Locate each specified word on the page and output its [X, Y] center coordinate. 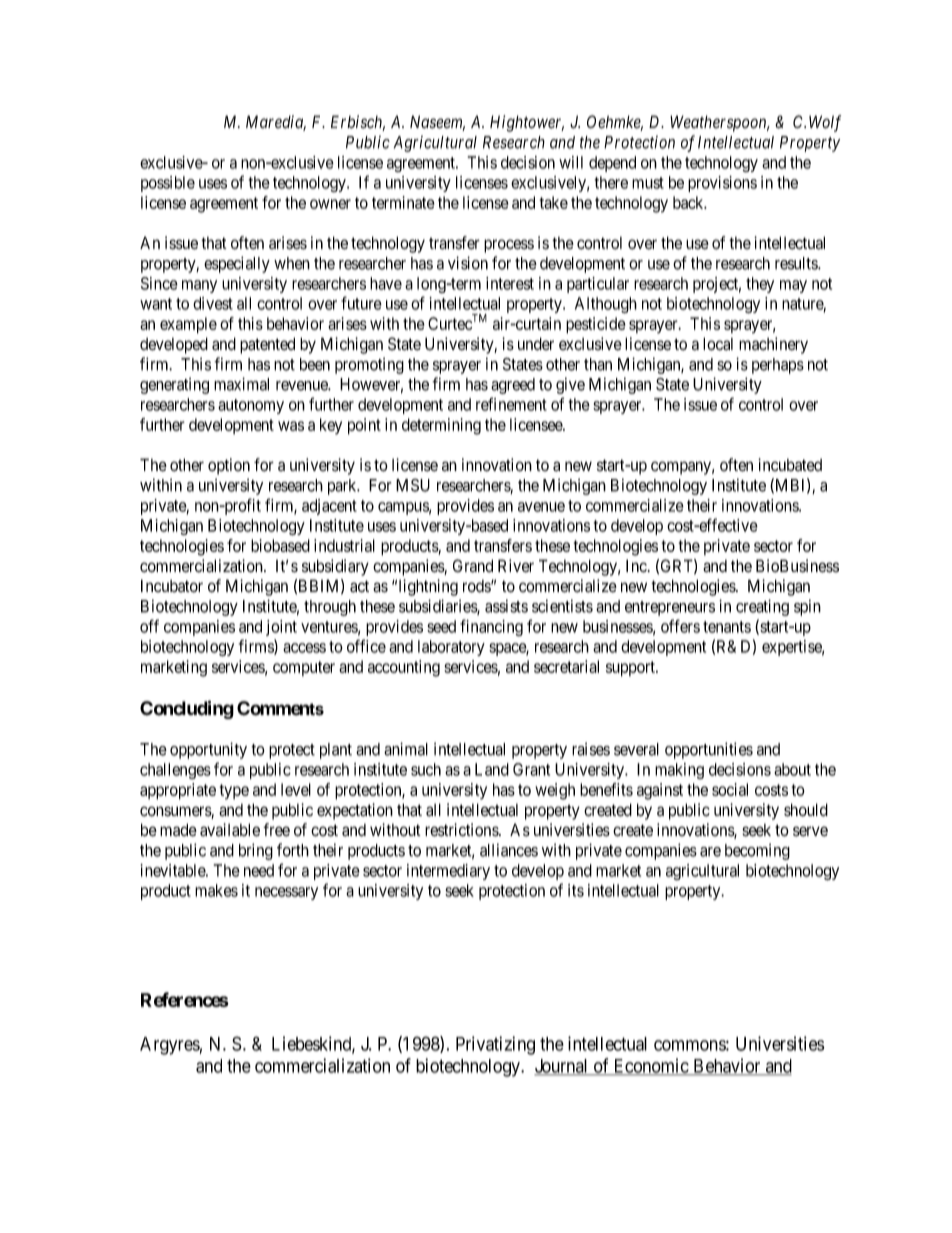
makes [216, 890]
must [648, 183]
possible [168, 184]
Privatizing [495, 1045]
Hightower [527, 123]
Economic [650, 1066]
